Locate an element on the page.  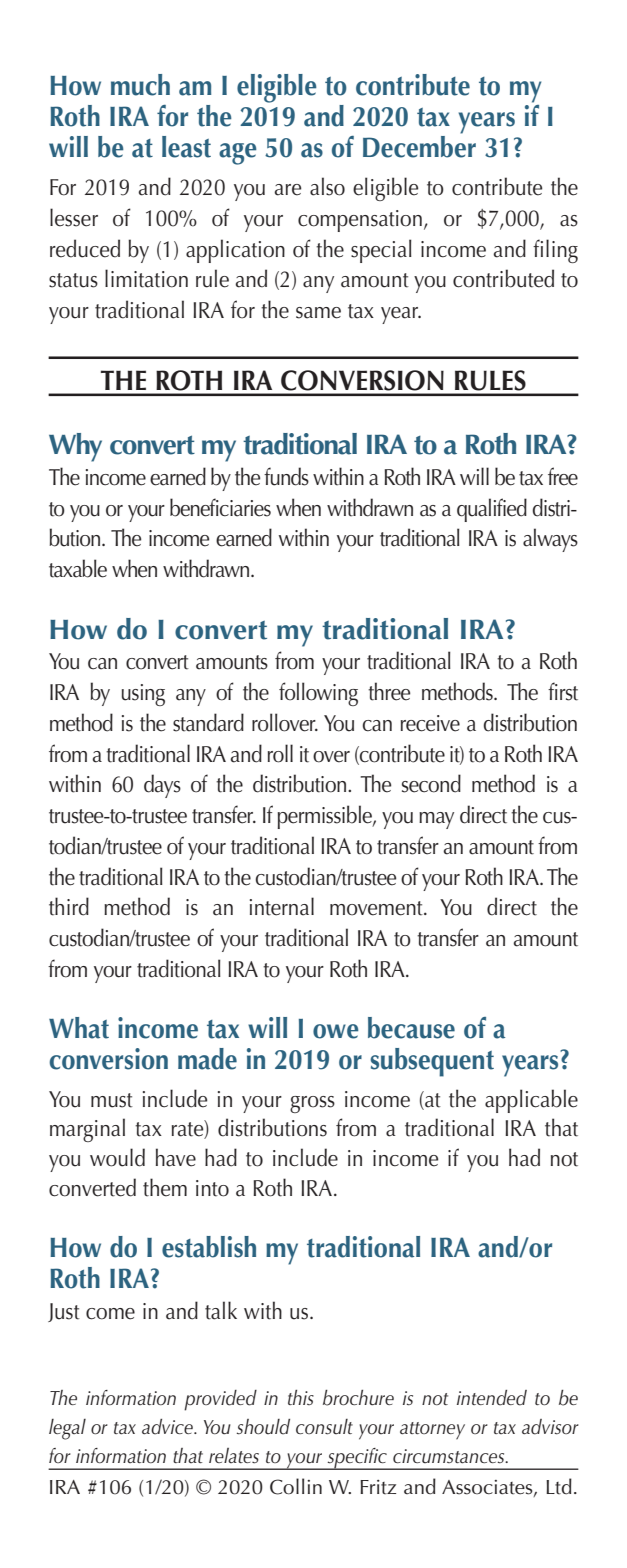
much is located at coordinates (140, 85).
